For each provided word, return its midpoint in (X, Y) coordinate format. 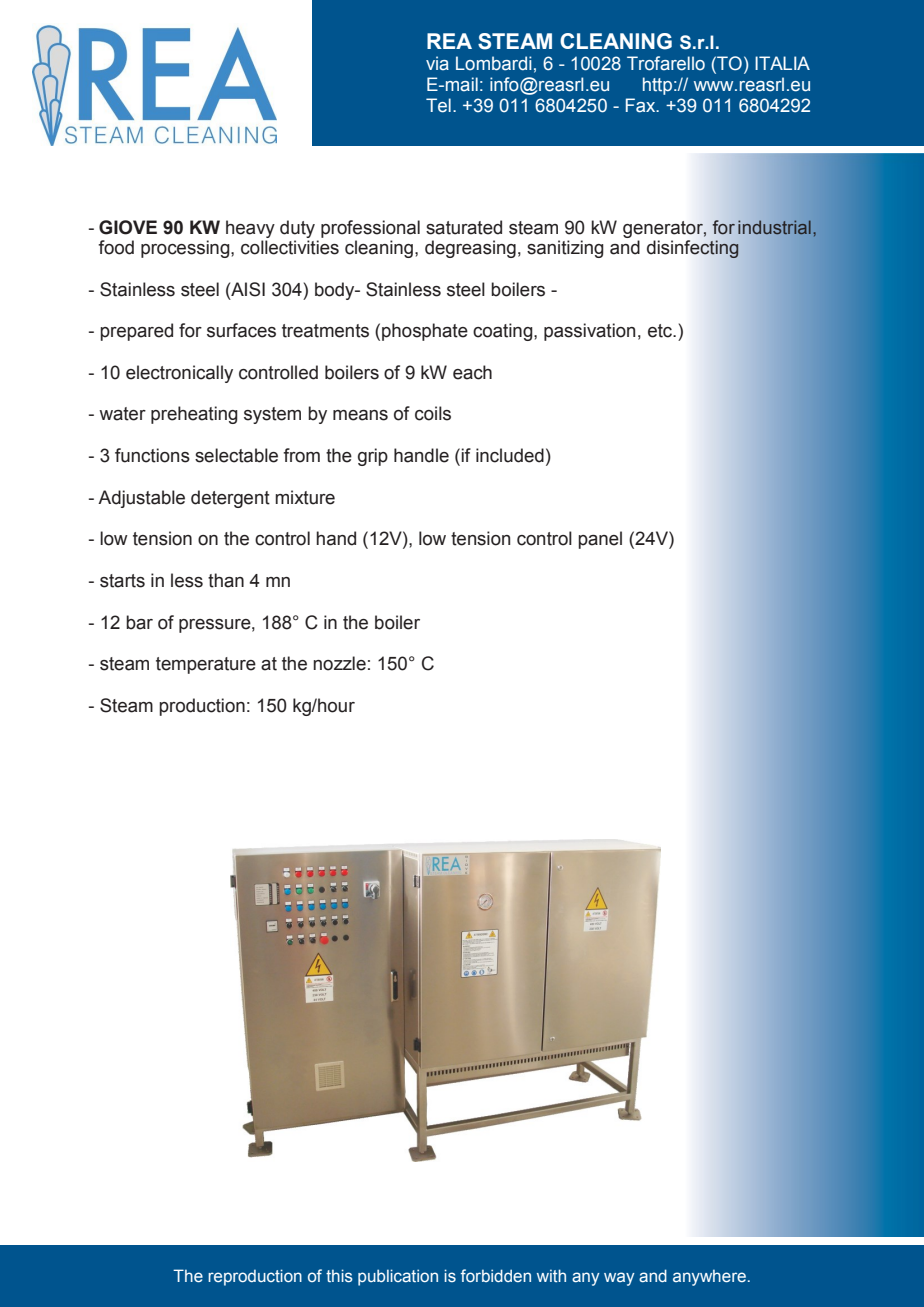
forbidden (496, 1275)
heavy (250, 229)
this (339, 1275)
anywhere (709, 1277)
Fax (642, 105)
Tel (438, 105)
